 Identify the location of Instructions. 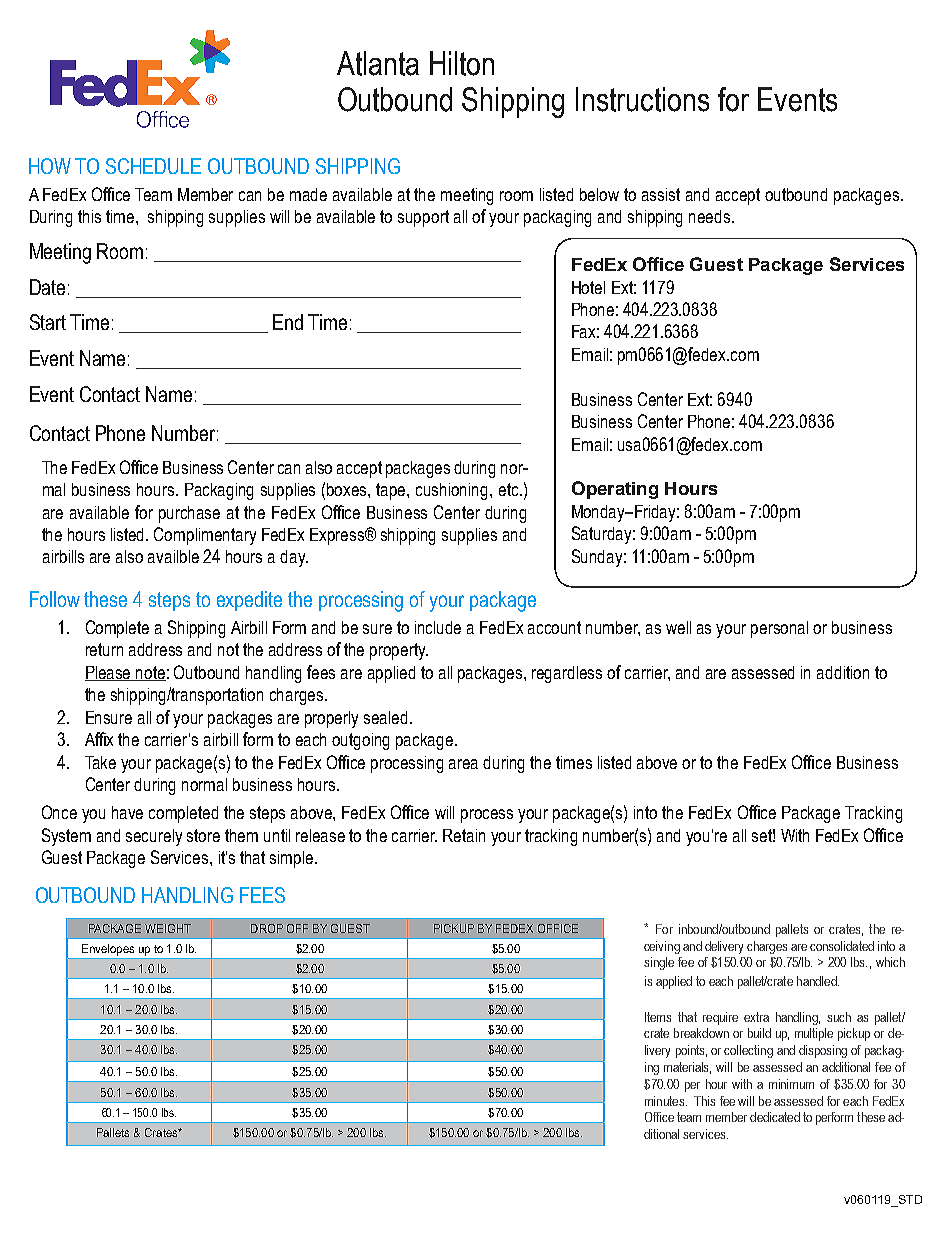
(642, 99).
